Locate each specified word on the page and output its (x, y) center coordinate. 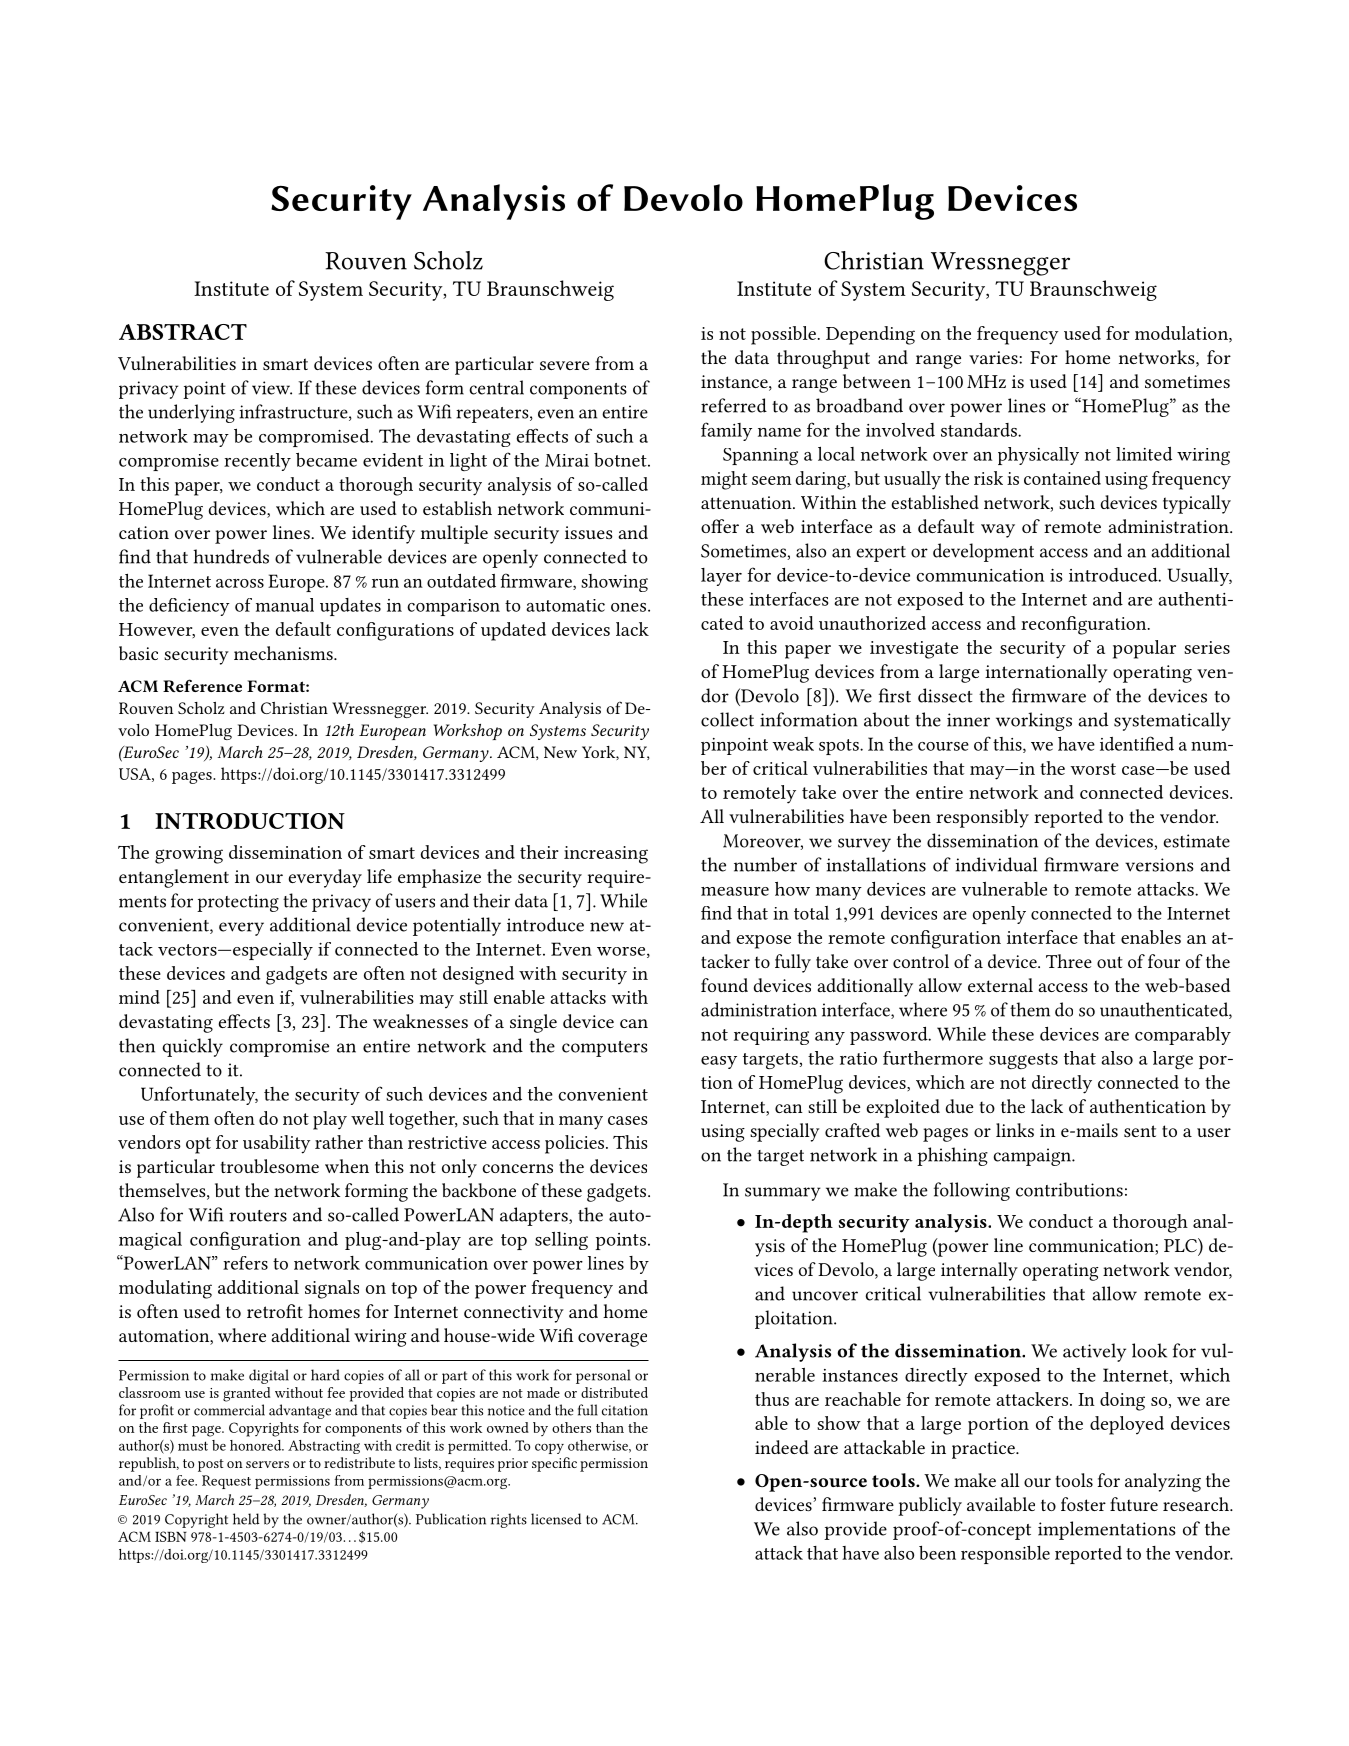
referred (734, 405)
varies (994, 357)
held (246, 1519)
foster (1083, 1504)
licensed (556, 1519)
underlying (191, 413)
